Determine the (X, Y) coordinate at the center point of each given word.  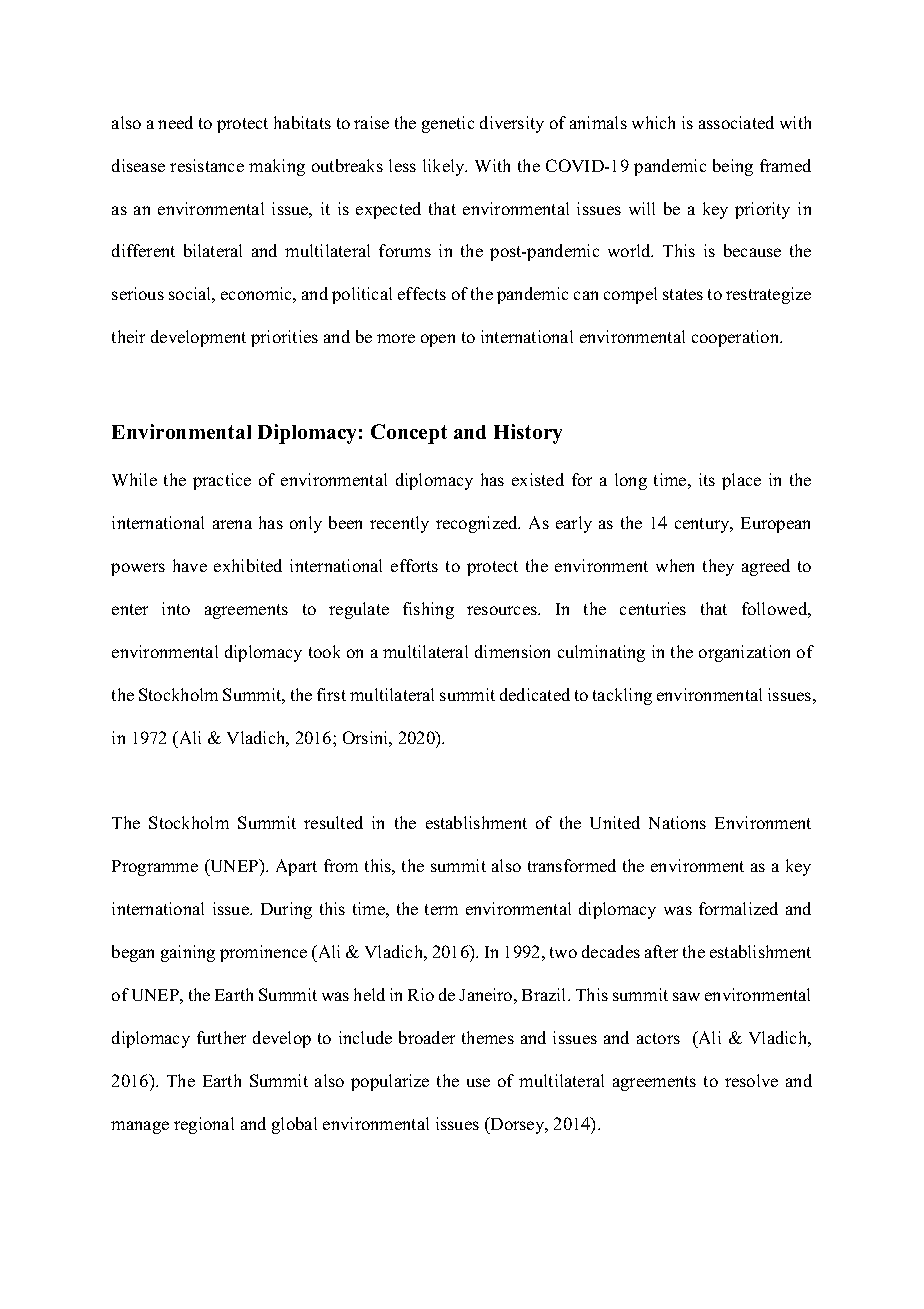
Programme (155, 868)
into (176, 608)
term (441, 909)
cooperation (737, 338)
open (438, 340)
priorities (284, 338)
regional (204, 1125)
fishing (428, 610)
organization (744, 653)
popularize (390, 1082)
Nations (677, 822)
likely (445, 167)
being (733, 167)
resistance (207, 165)
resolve (751, 1080)
